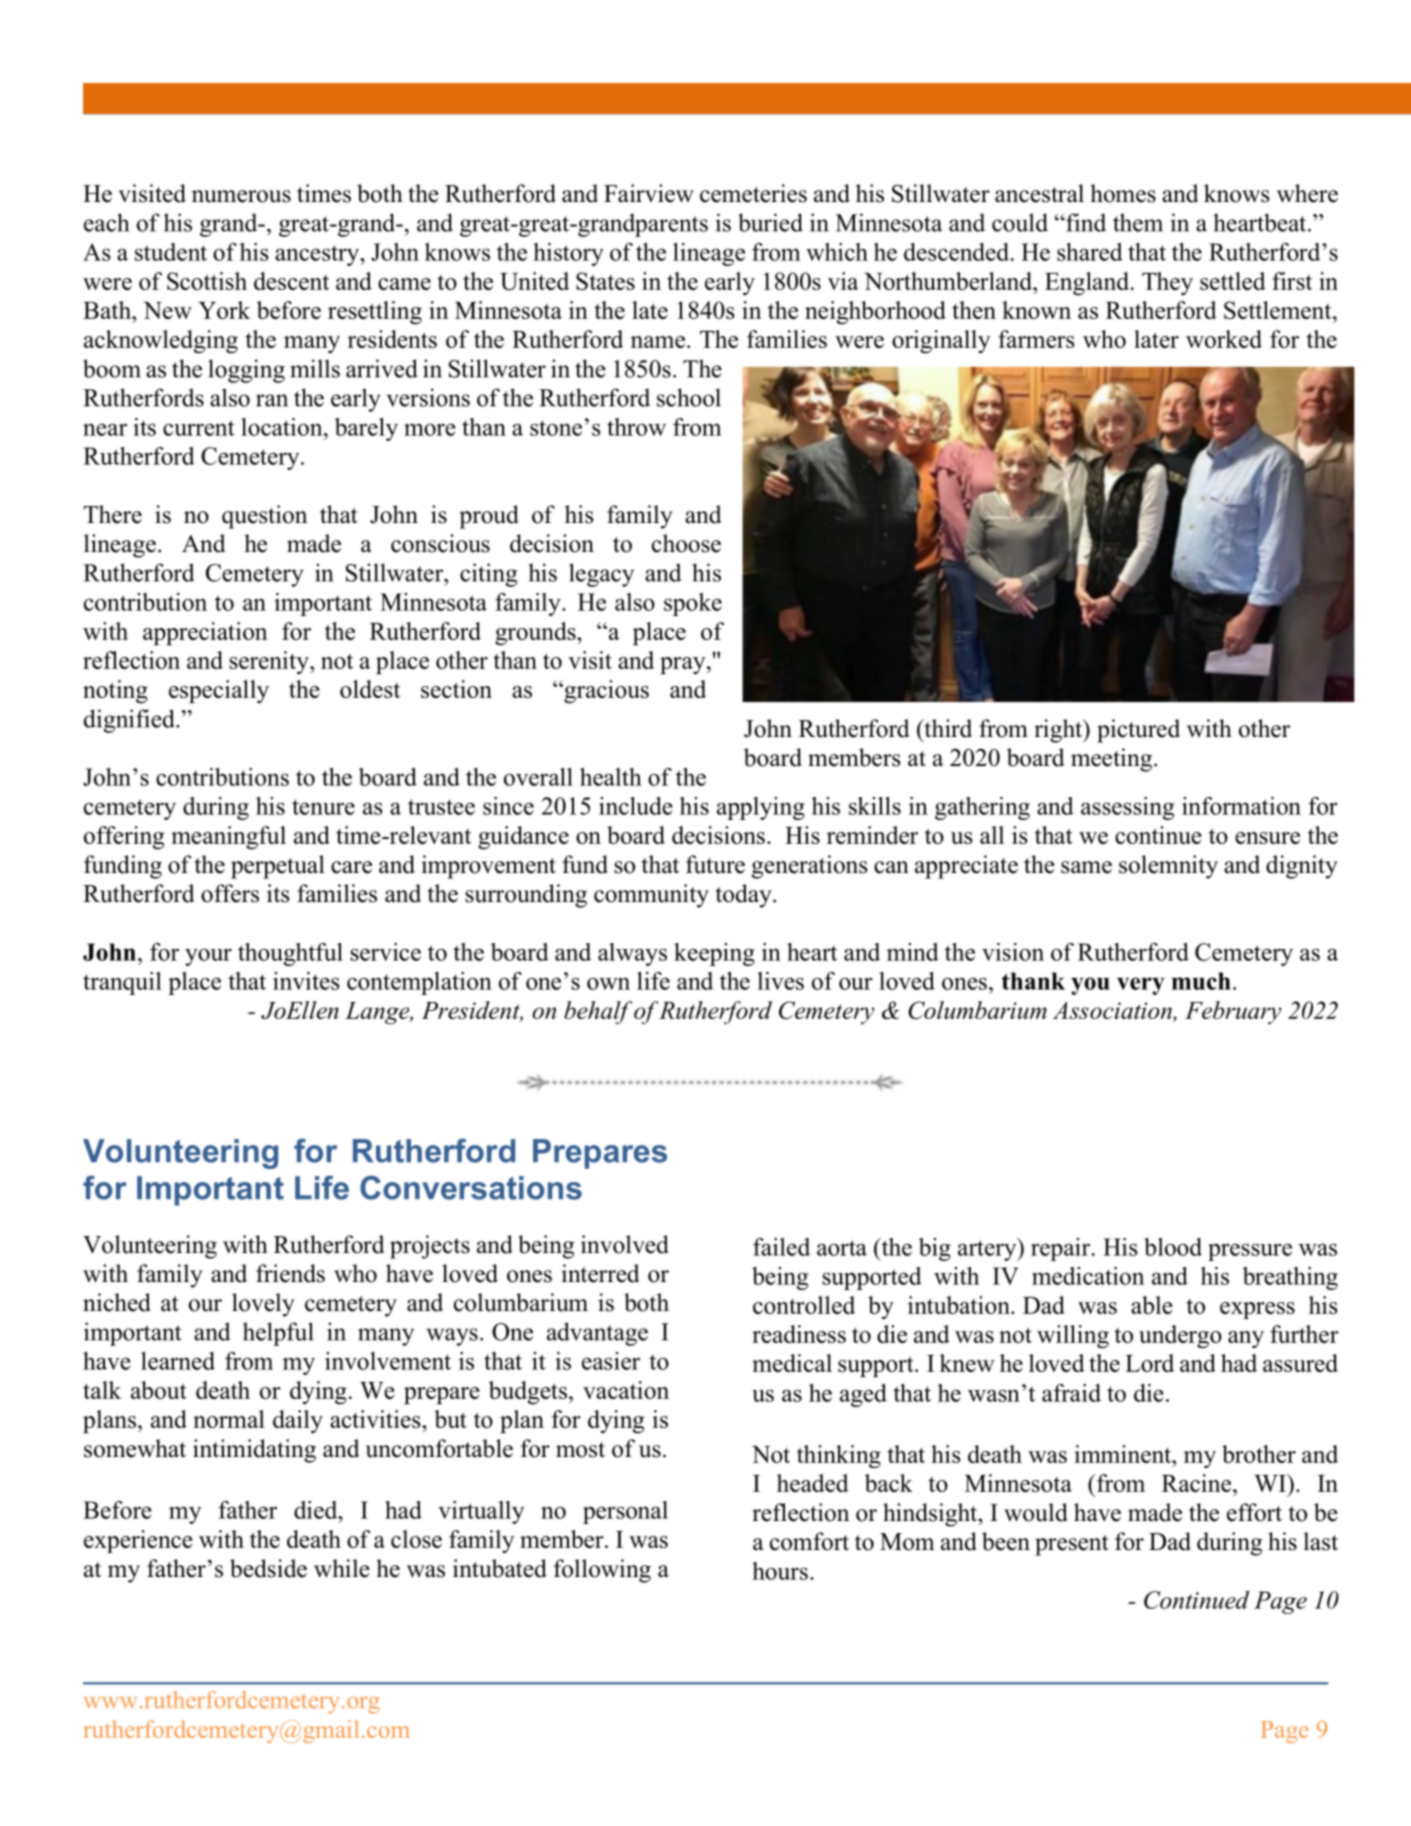 Image resolution: width=1411 pixels, height=1826 pixels. Describe the element at coordinates (1138, 222) in the screenshot. I see `them` at that location.
